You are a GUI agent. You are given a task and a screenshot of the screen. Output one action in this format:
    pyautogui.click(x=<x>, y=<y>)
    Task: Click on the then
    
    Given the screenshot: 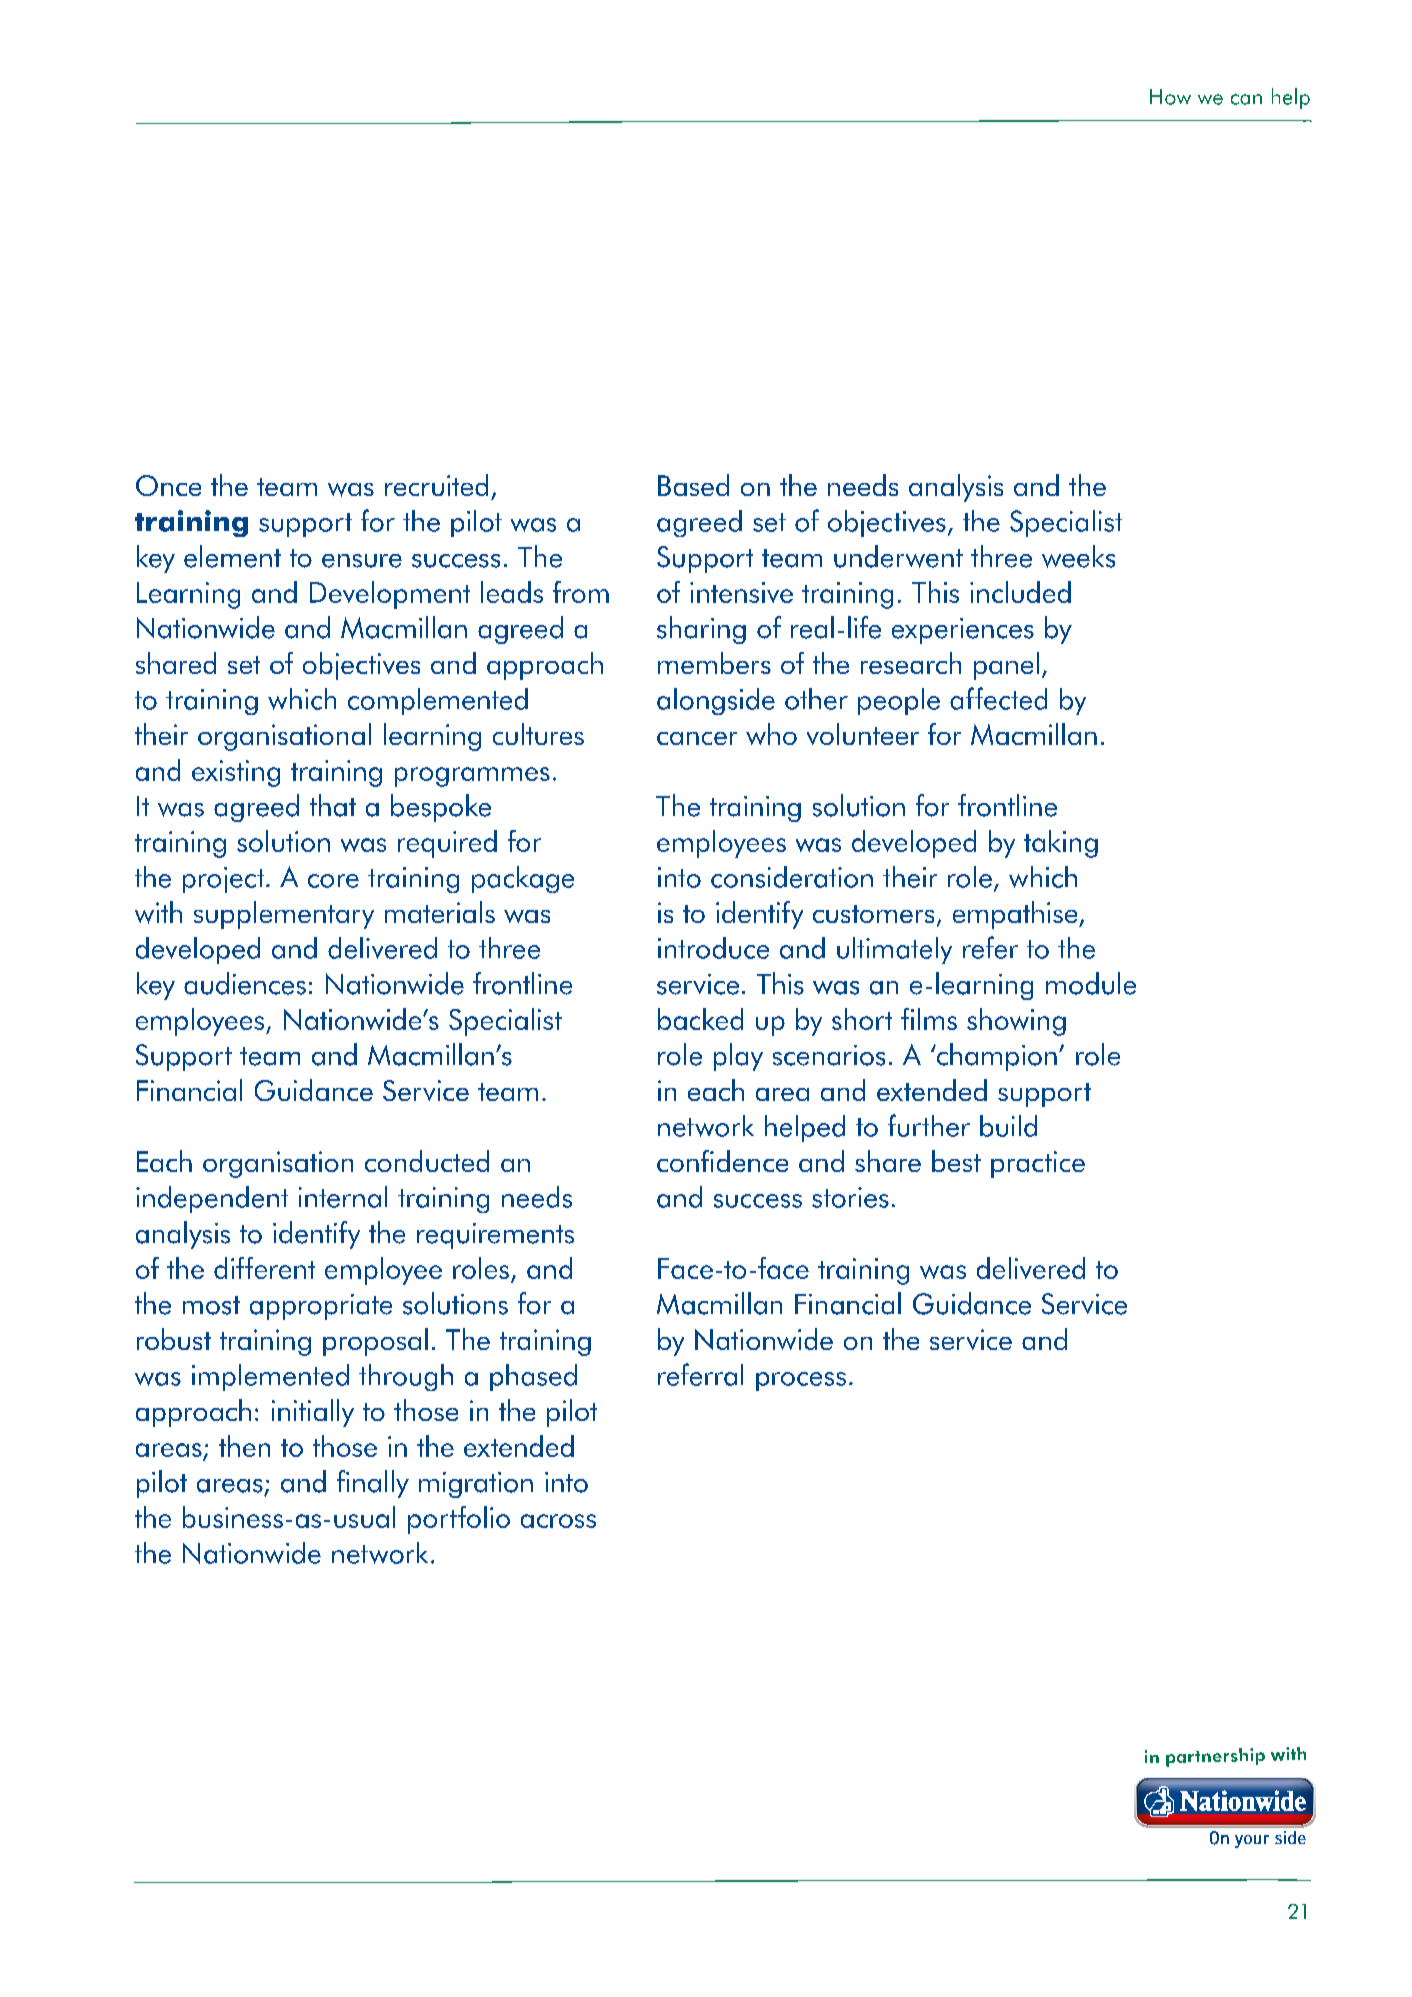 What is the action you would take?
    pyautogui.click(x=244, y=1446)
